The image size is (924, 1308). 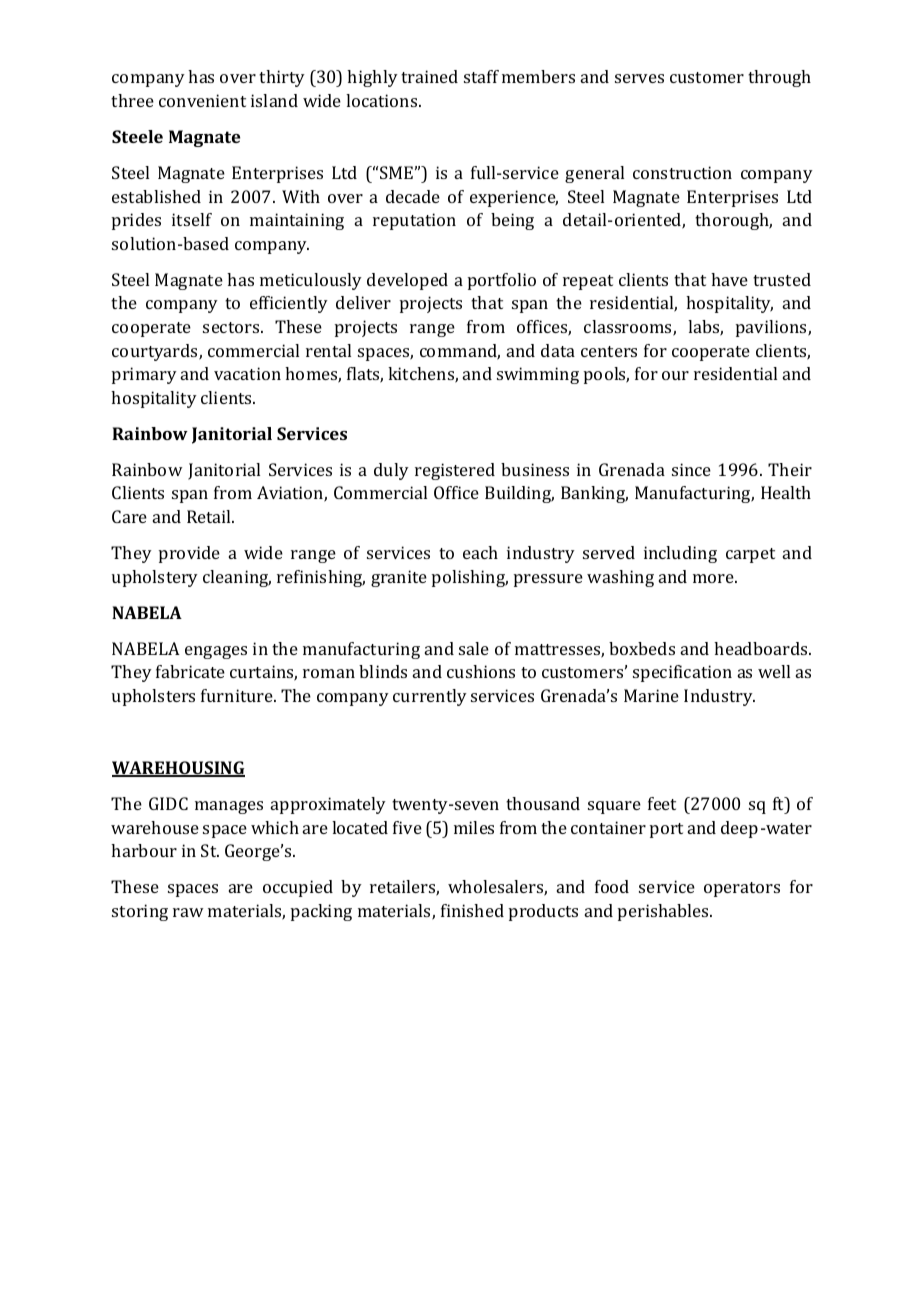 I want to click on pavilions, so click(x=772, y=328).
